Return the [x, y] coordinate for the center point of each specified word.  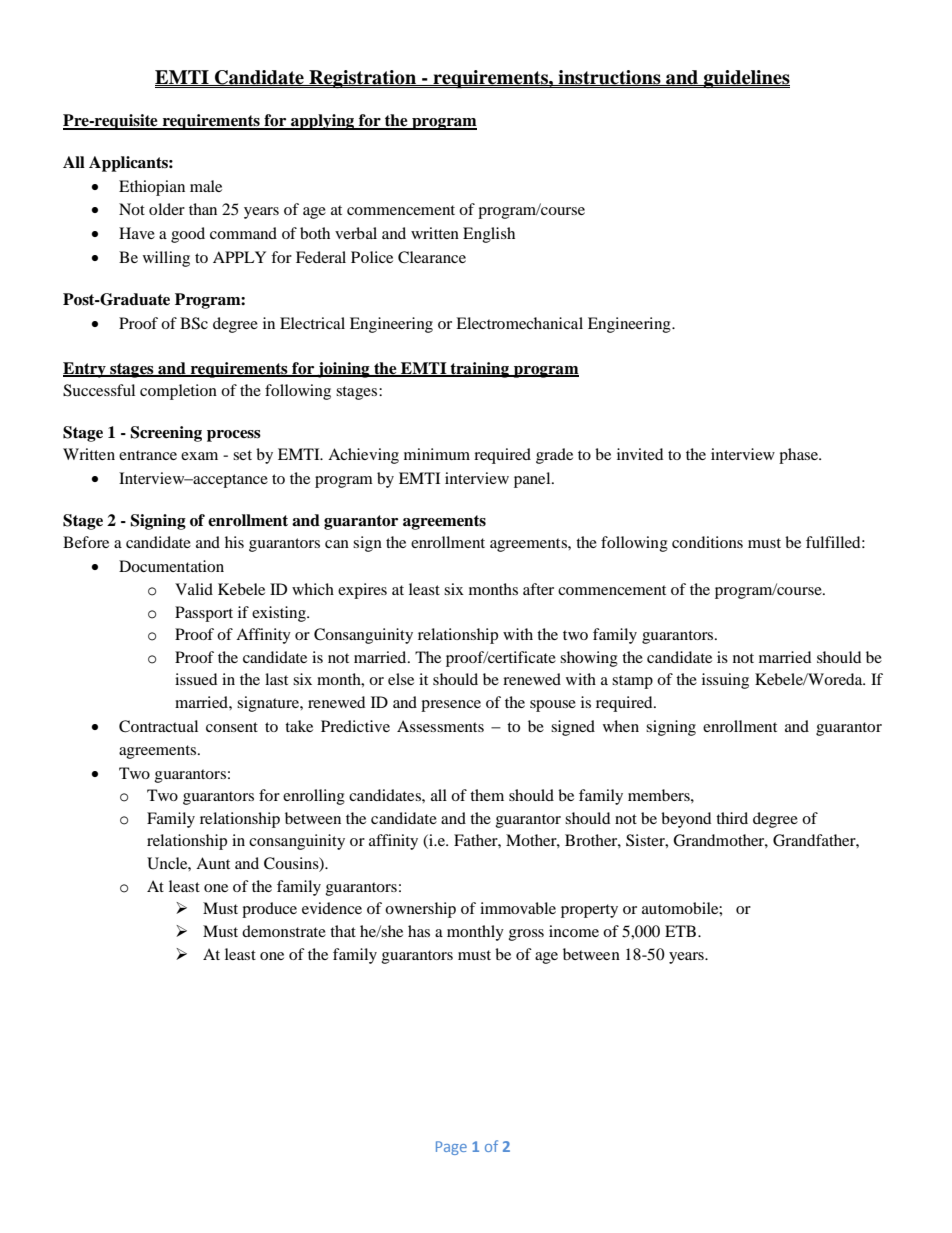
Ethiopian [152, 188]
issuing [725, 681]
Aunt [213, 863]
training [480, 370]
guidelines [745, 79]
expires [362, 591]
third [732, 818]
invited [640, 454]
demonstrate [284, 931]
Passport [204, 614]
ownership [420, 910]
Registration [362, 79]
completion [178, 392]
